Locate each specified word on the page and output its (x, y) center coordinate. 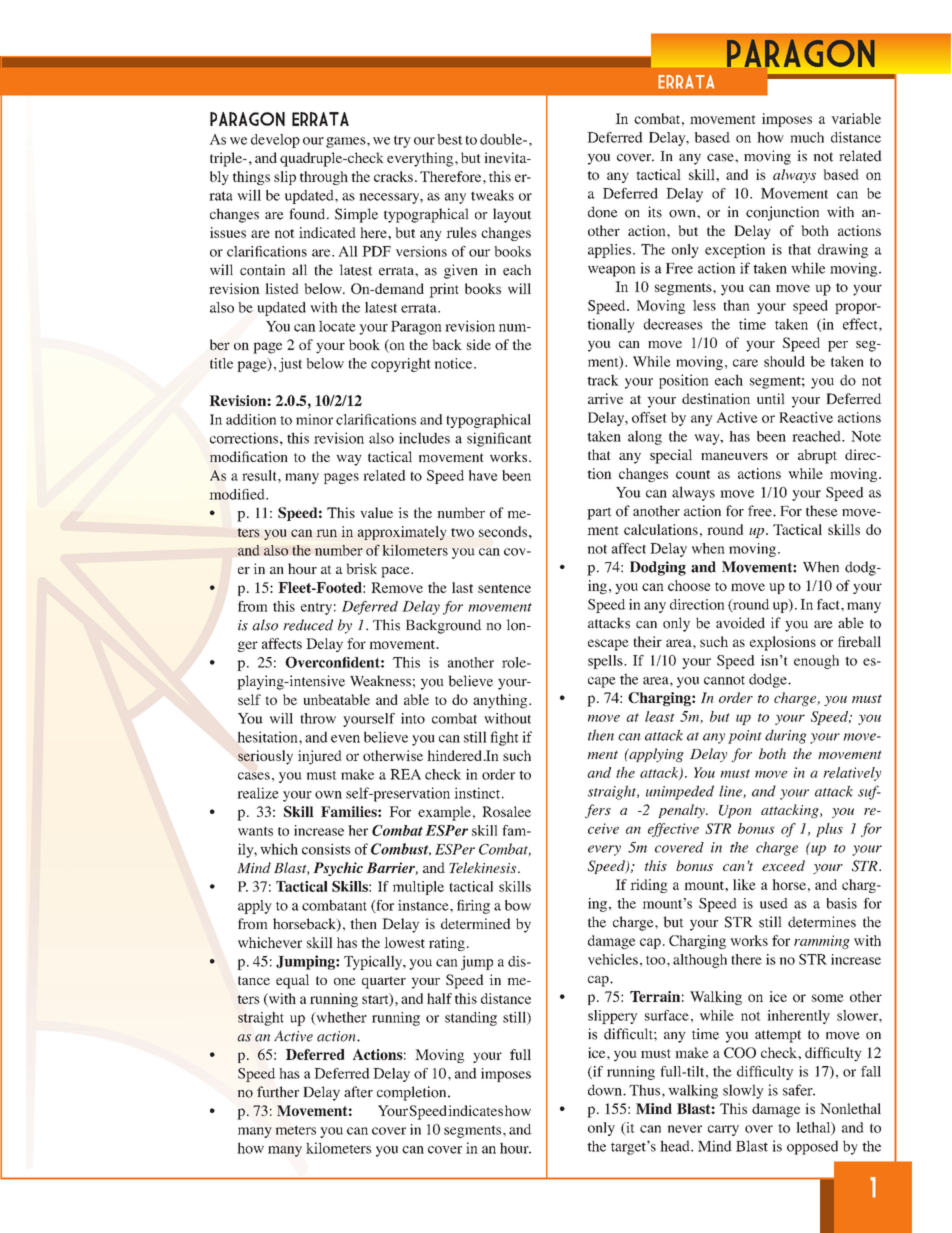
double (502, 139)
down (606, 1090)
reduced (308, 625)
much (807, 137)
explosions (783, 643)
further (278, 1092)
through (324, 178)
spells (606, 662)
